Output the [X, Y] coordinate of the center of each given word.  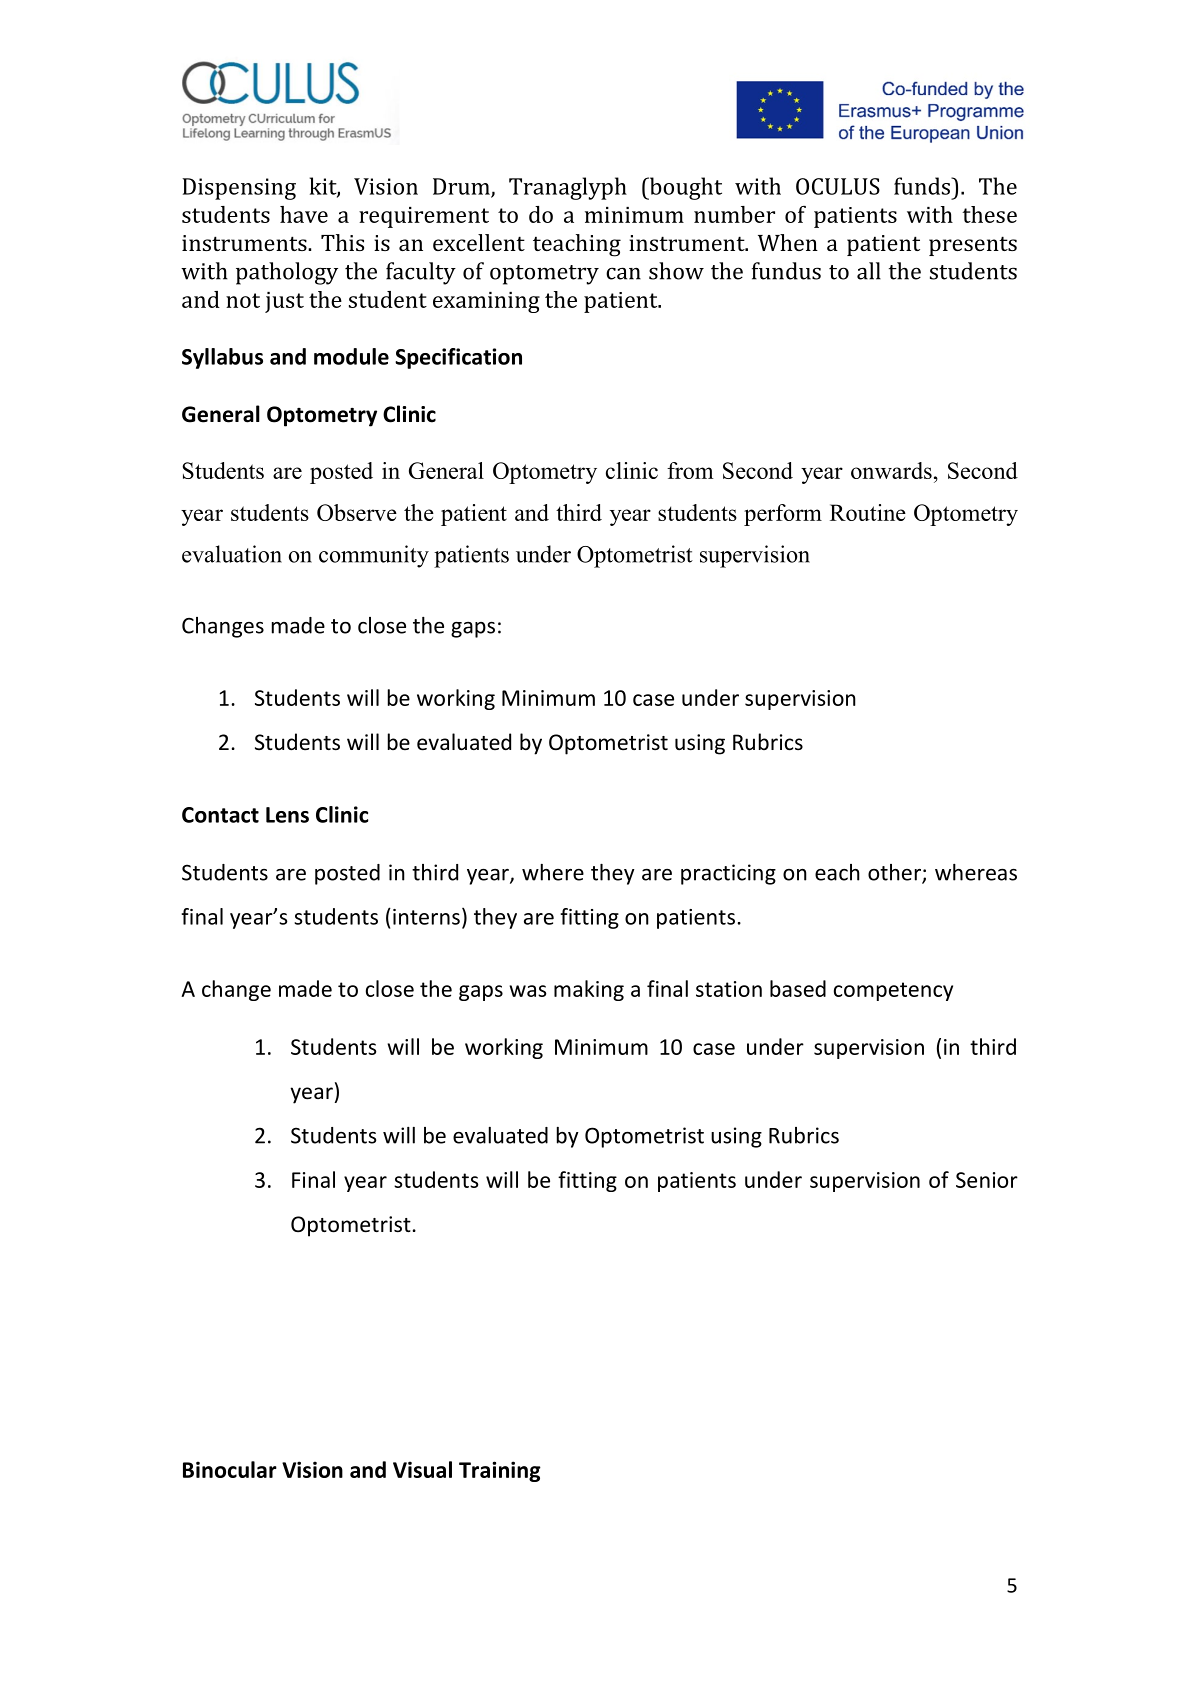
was [528, 991]
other [895, 873]
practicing [728, 874]
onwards [891, 470]
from [690, 470]
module [351, 356]
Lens [287, 815]
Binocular [230, 1469]
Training [500, 1471]
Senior [987, 1180]
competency [893, 991]
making [589, 990]
